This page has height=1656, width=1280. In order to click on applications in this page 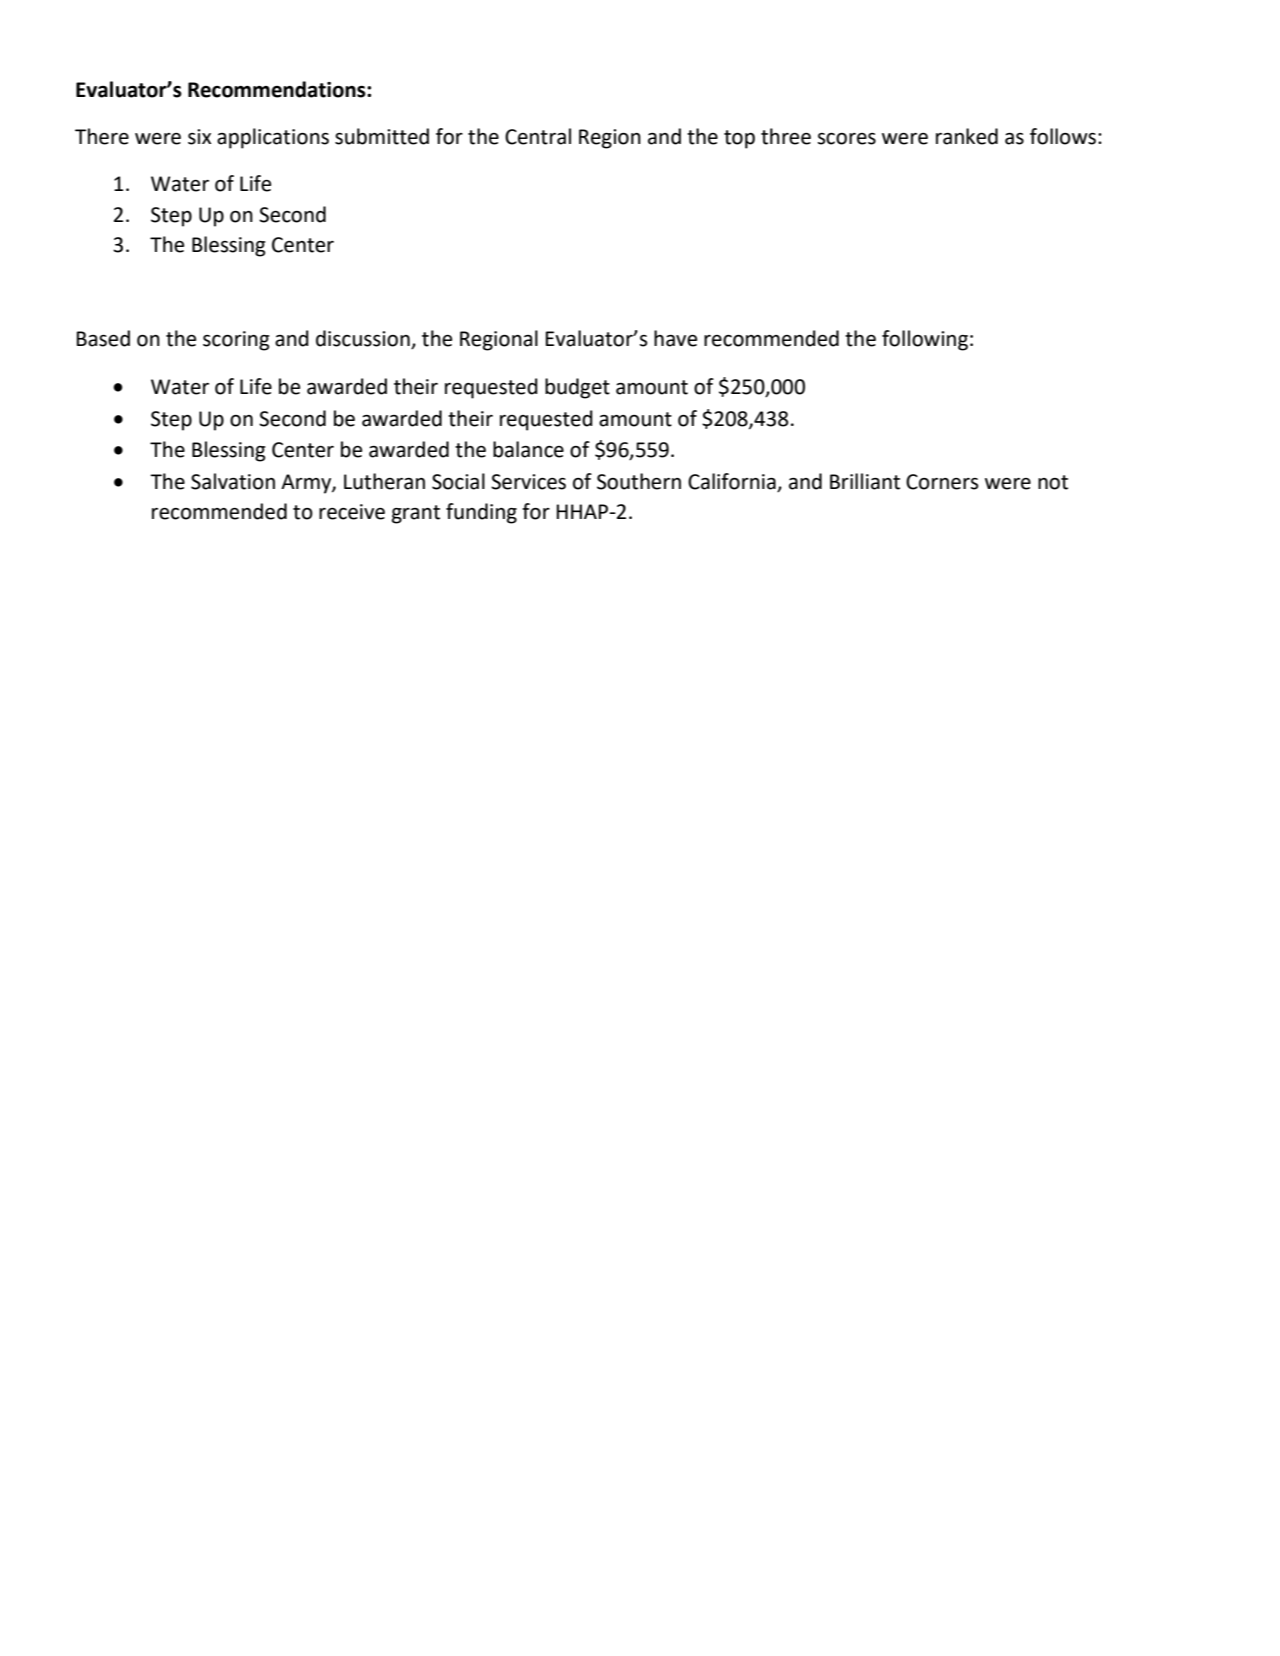, I will do `click(273, 138)`.
